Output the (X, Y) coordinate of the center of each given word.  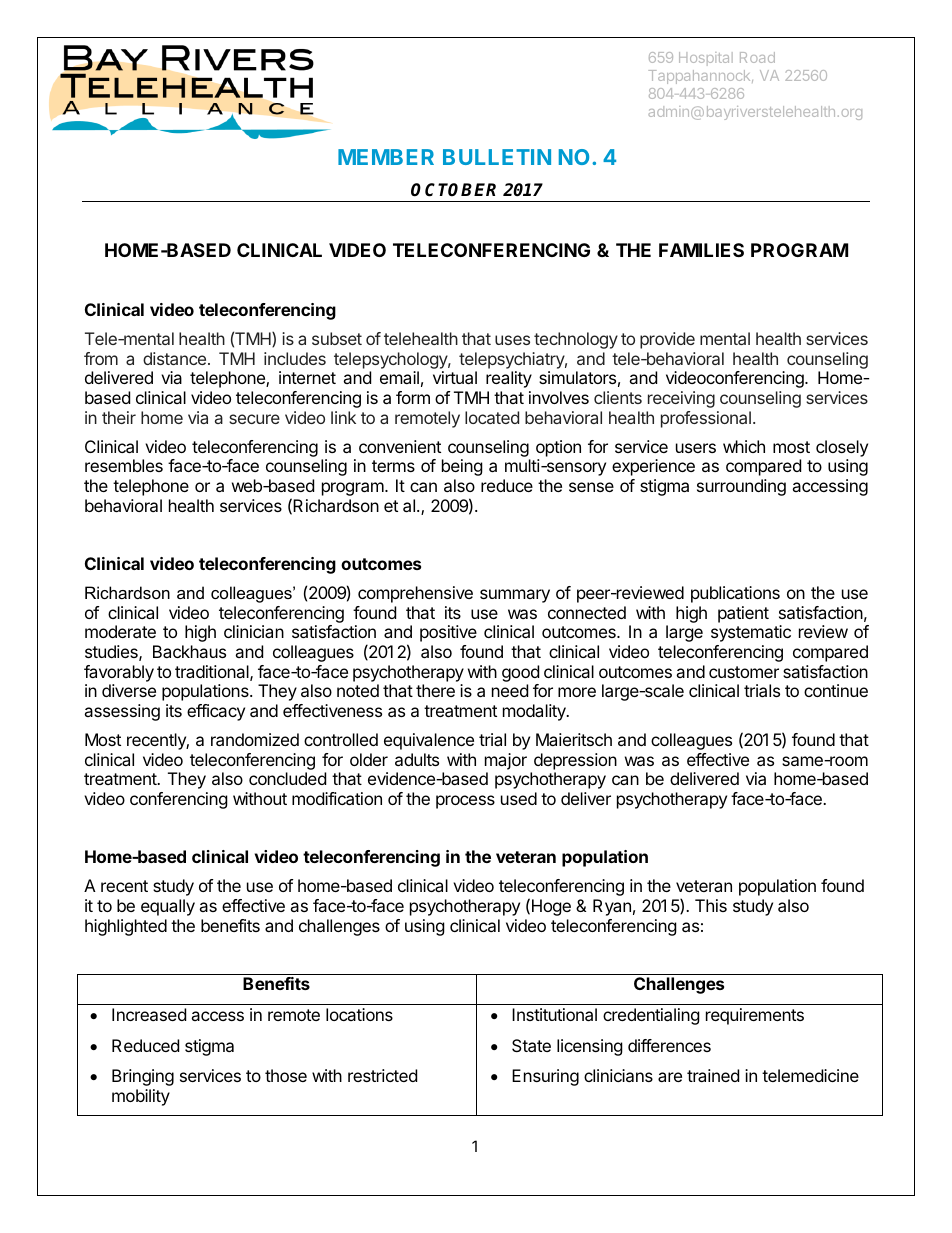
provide (667, 340)
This (711, 905)
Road (757, 57)
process (465, 802)
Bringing (143, 1077)
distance (176, 358)
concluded (287, 778)
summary (515, 596)
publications (735, 594)
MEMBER (386, 157)
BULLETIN (497, 157)
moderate (120, 631)
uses (512, 340)
